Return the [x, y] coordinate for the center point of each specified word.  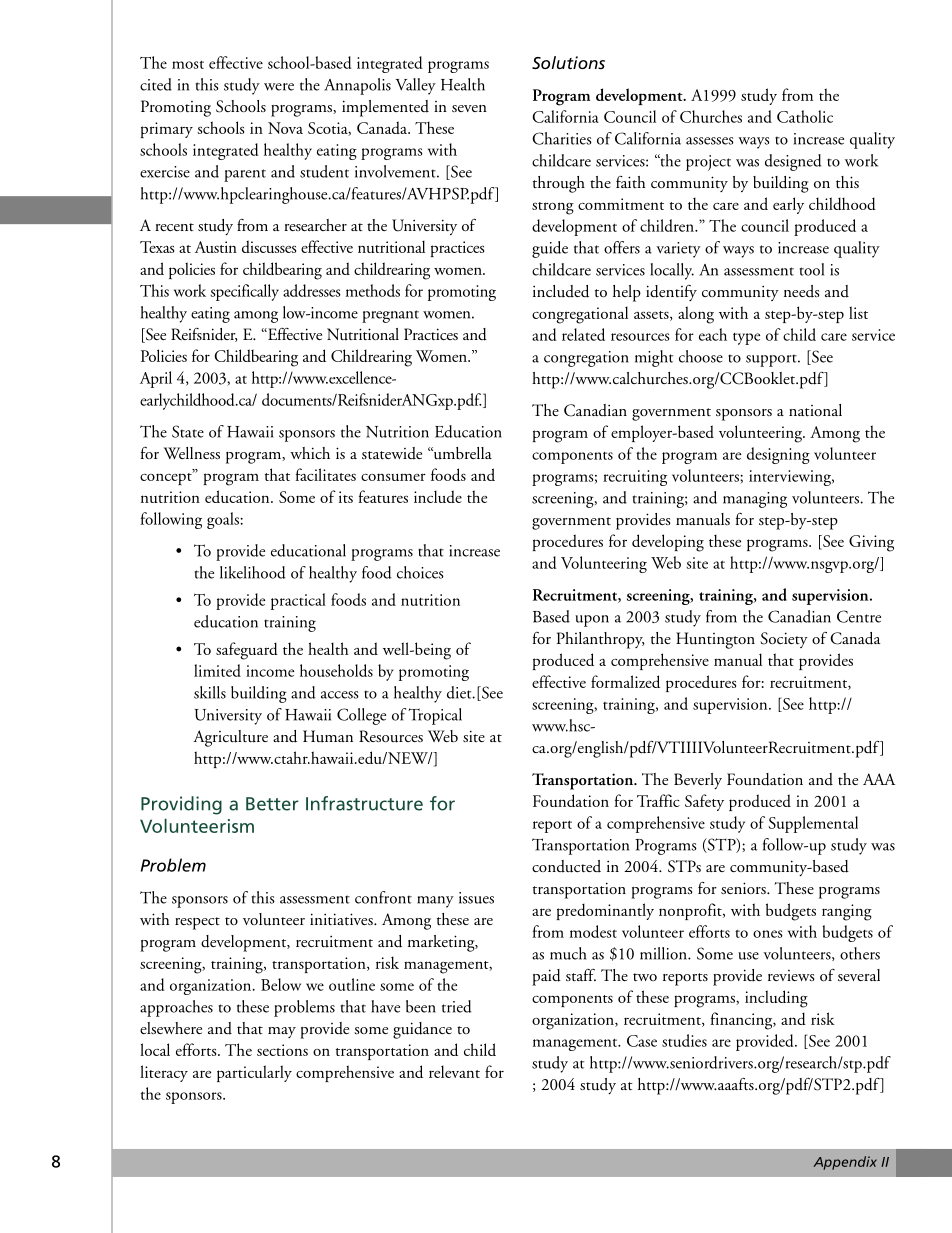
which [310, 453]
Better [272, 804]
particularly [254, 1073]
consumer [393, 477]
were [279, 87]
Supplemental [813, 824]
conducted [566, 866]
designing [778, 455]
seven [469, 108]
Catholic [805, 116]
